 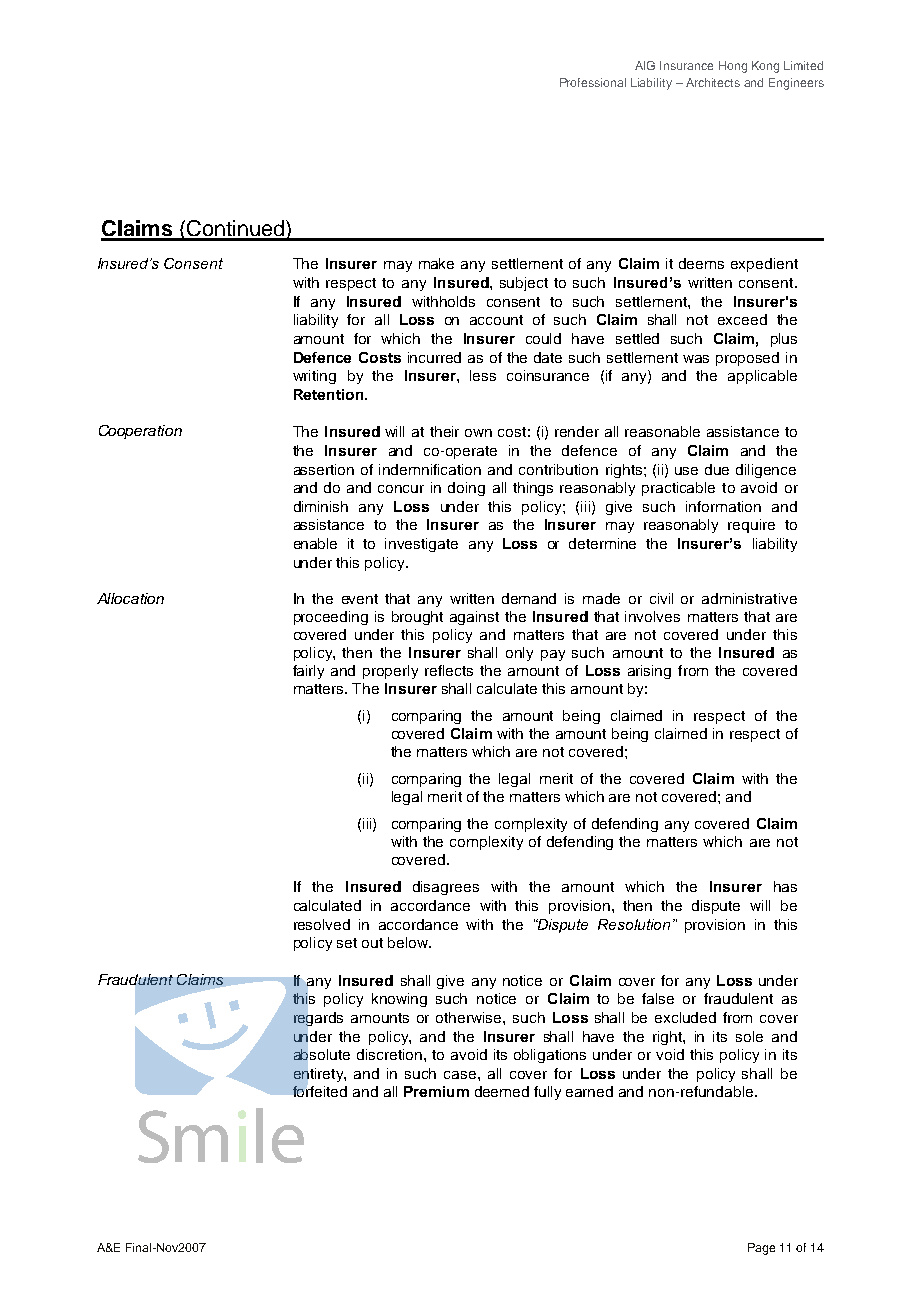 What do you see at coordinates (322, 924) in the page?
I see `resolved` at bounding box center [322, 924].
